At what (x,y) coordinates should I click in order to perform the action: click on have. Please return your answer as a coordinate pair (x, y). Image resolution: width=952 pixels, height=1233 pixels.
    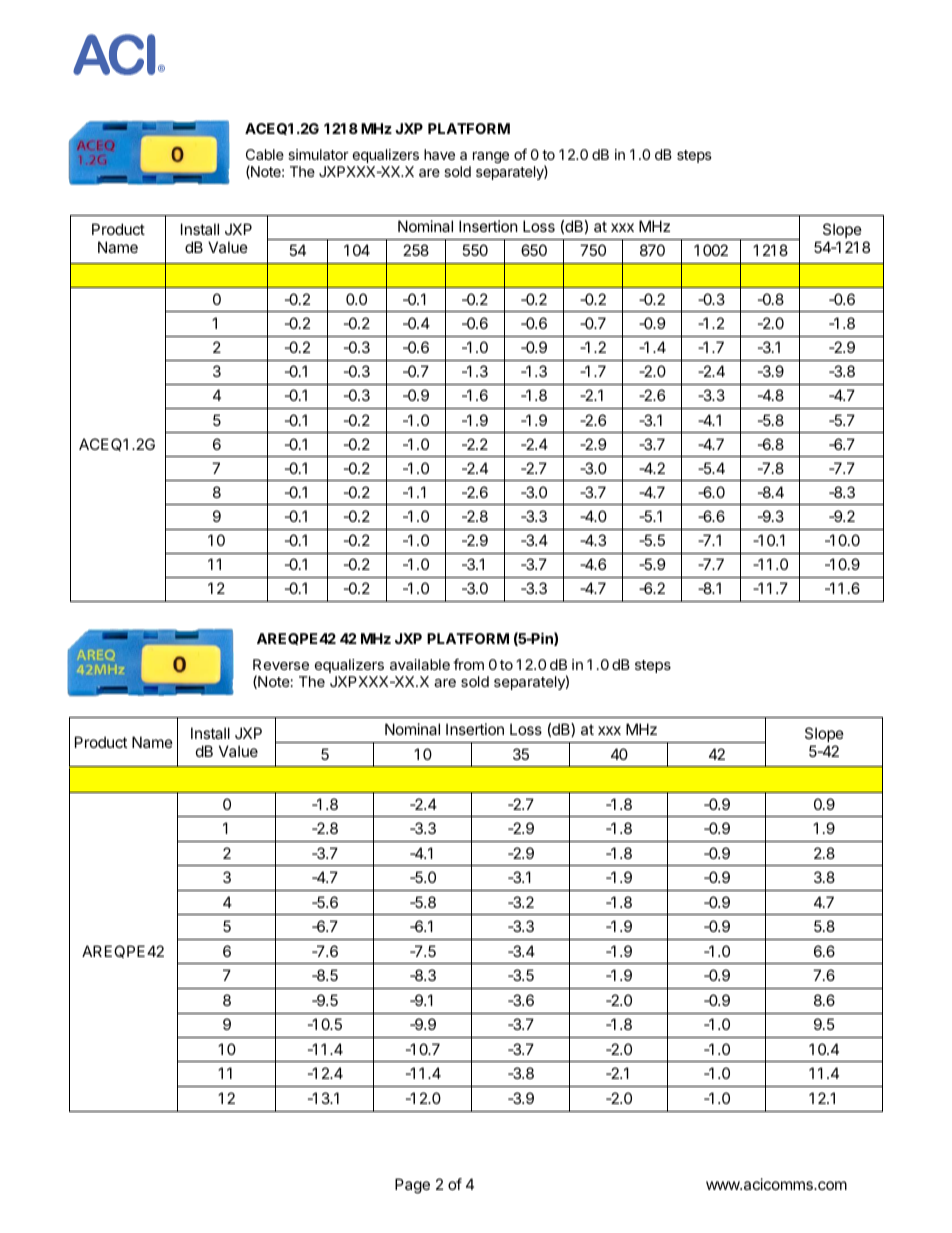
    Looking at the image, I should click on (439, 154).
